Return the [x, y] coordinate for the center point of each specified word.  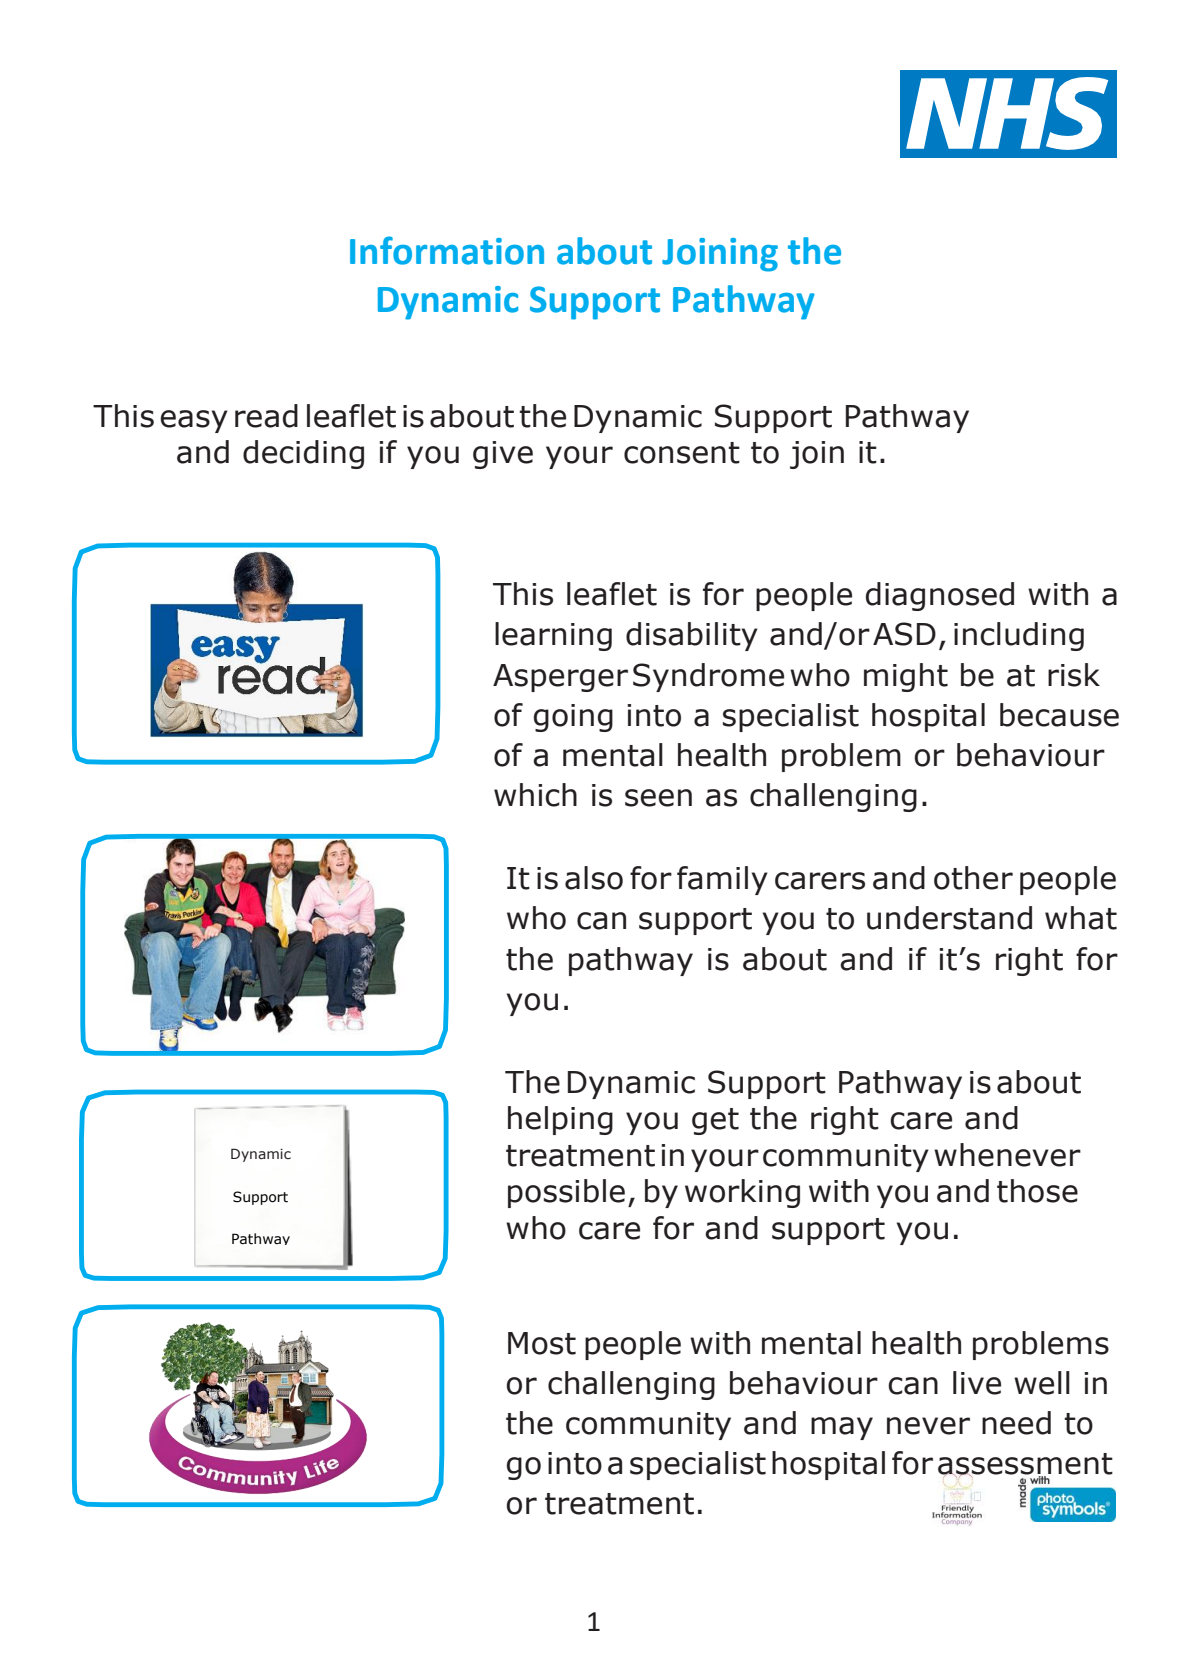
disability [692, 636]
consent [682, 453]
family [722, 880]
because [1059, 715]
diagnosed [940, 596]
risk [1074, 675]
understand [949, 918]
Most [542, 1343]
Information [447, 250]
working [742, 1193]
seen [658, 798]
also [594, 878]
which [535, 795]
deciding [303, 454]
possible [566, 1193]
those [1037, 1191]
